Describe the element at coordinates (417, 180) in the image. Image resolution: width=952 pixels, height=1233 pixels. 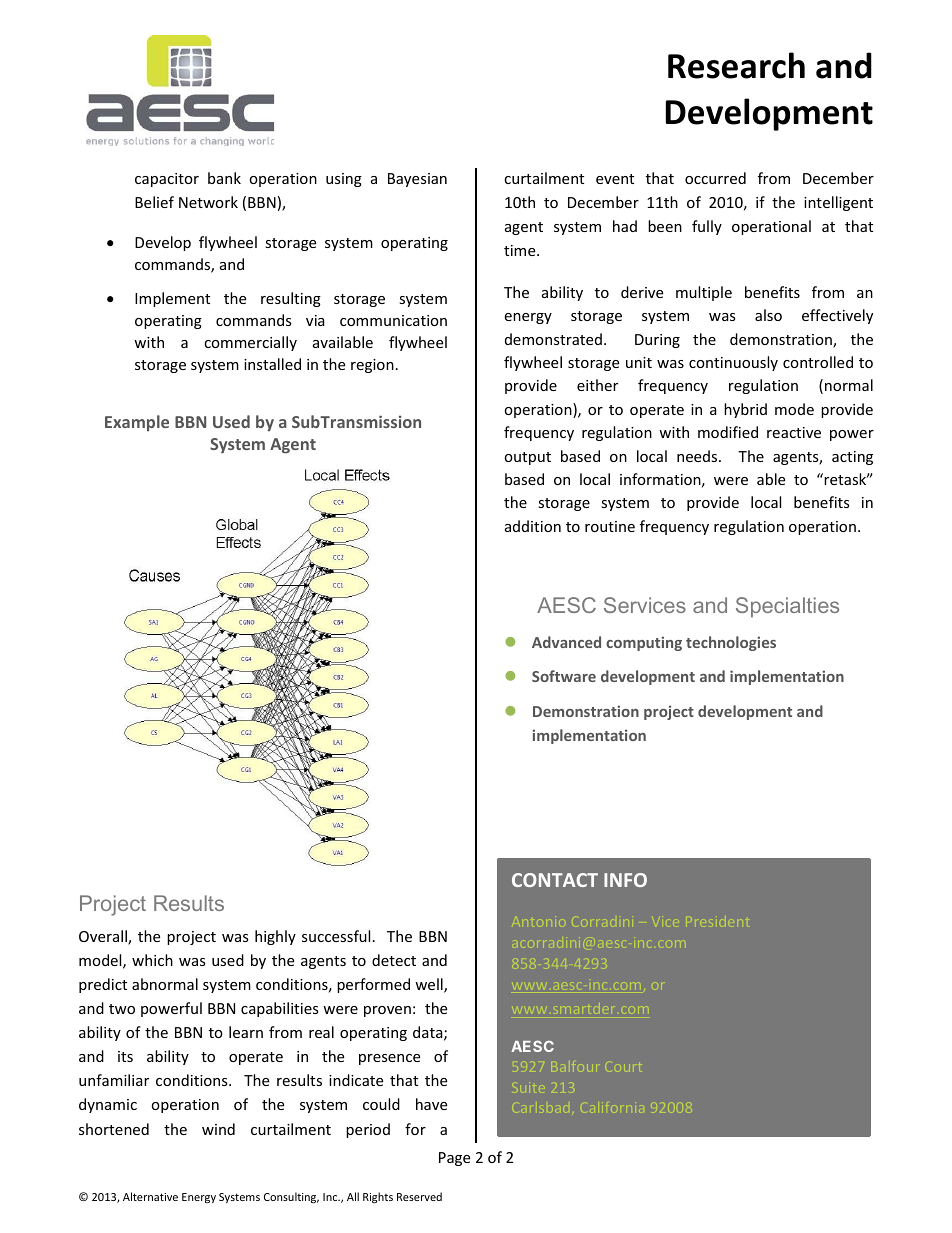
I see `Bayesian` at that location.
